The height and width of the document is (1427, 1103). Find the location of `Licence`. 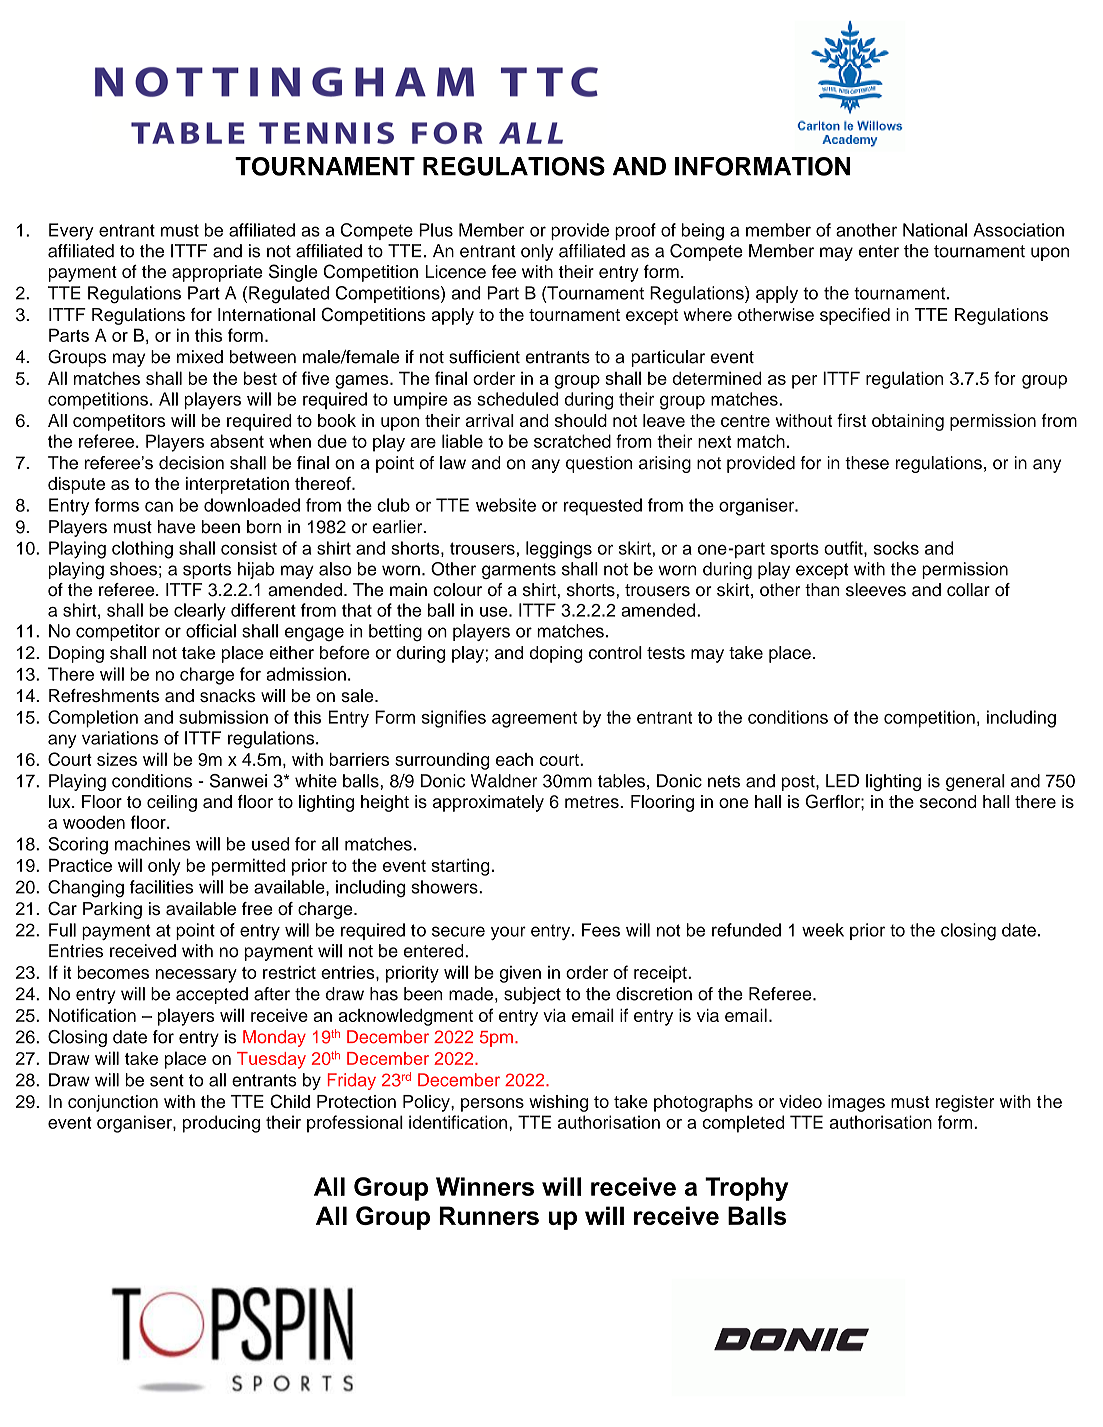

Licence is located at coordinates (455, 271).
